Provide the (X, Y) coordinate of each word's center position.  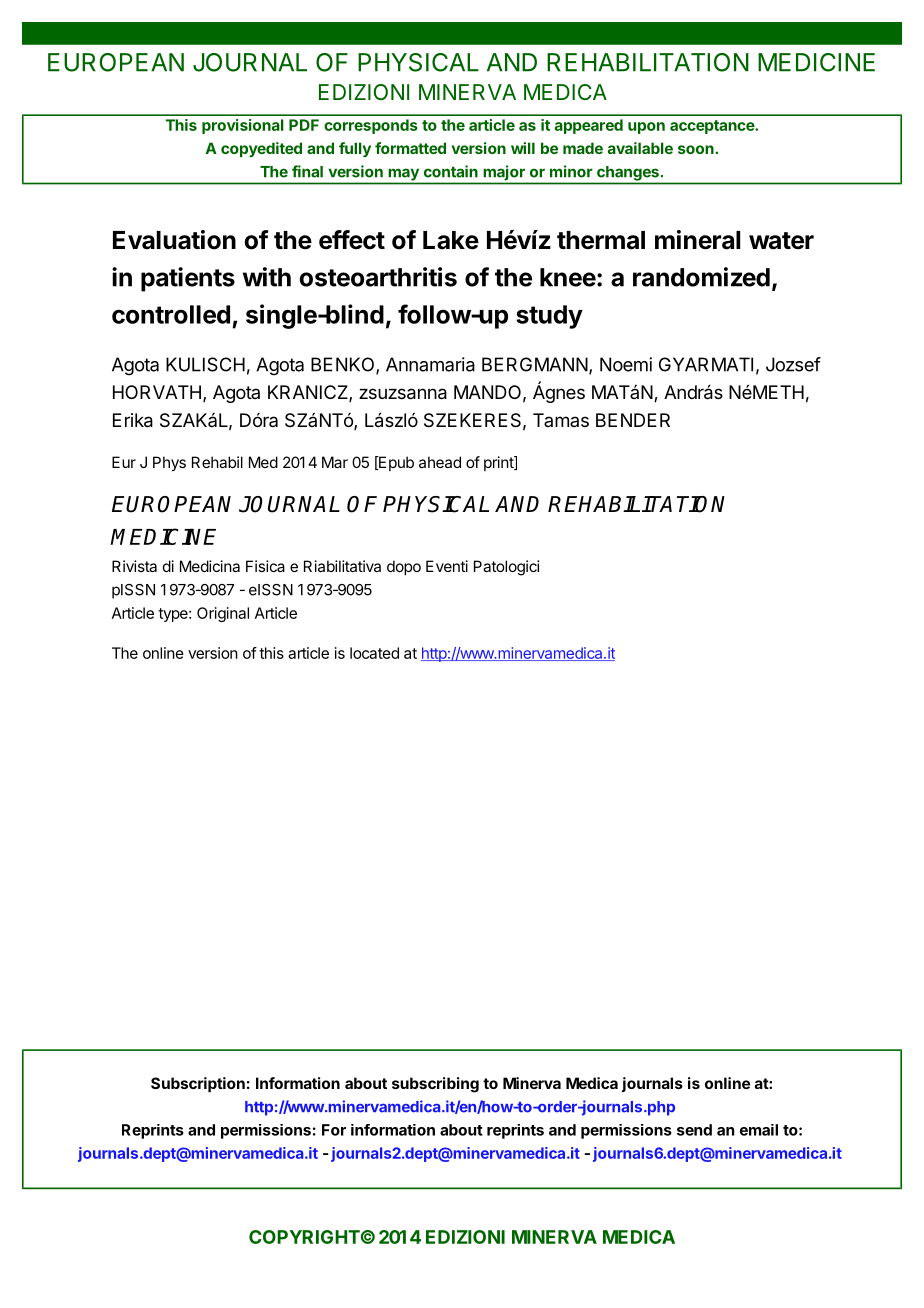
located (374, 653)
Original (223, 614)
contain (451, 171)
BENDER (633, 420)
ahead (440, 462)
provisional (243, 126)
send (694, 1130)
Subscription (198, 1084)
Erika (133, 420)
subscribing (435, 1085)
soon (697, 149)
